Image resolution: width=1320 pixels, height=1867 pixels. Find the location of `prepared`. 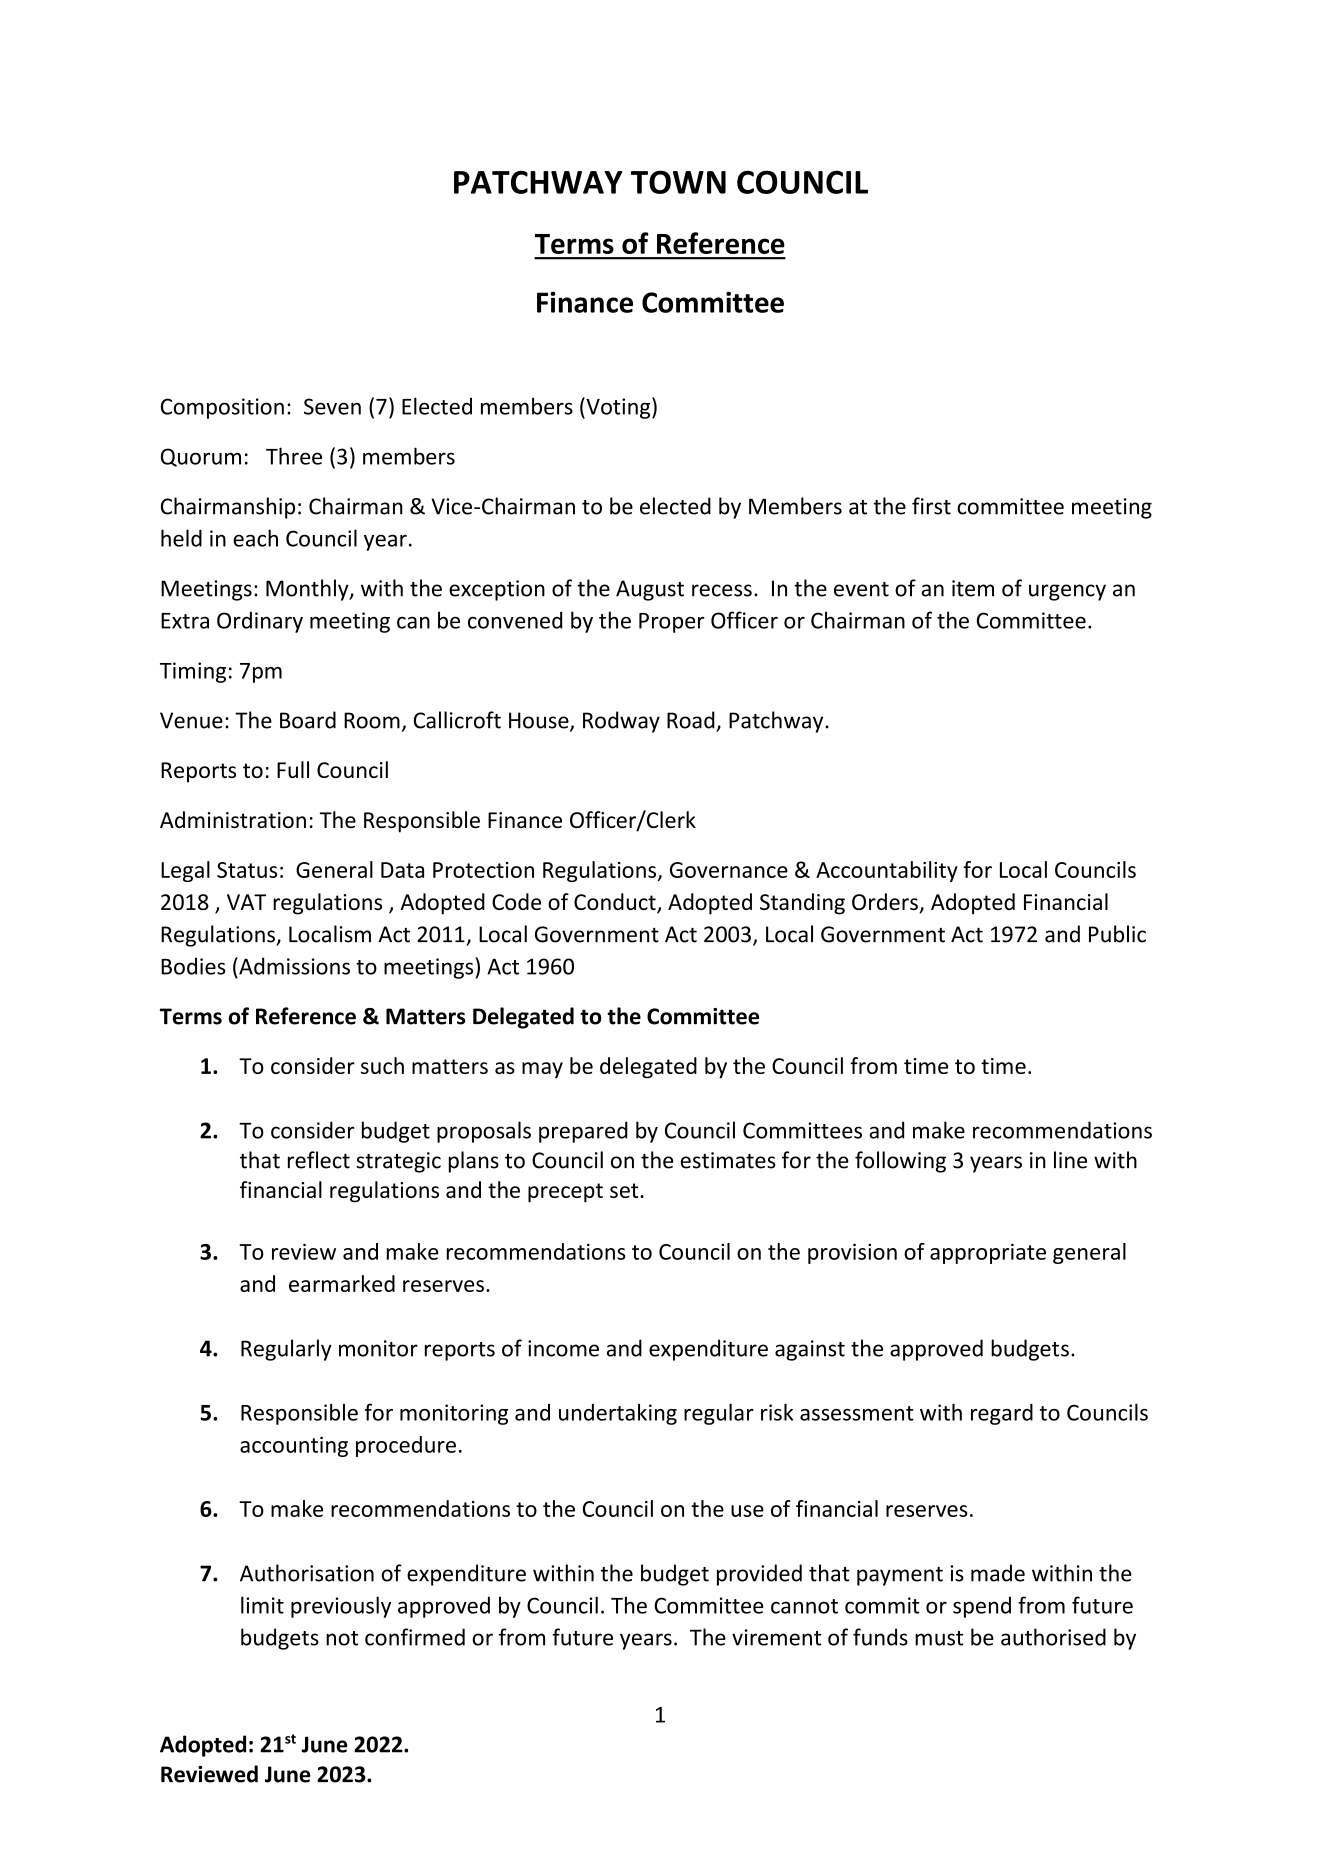

prepared is located at coordinates (583, 1132).
